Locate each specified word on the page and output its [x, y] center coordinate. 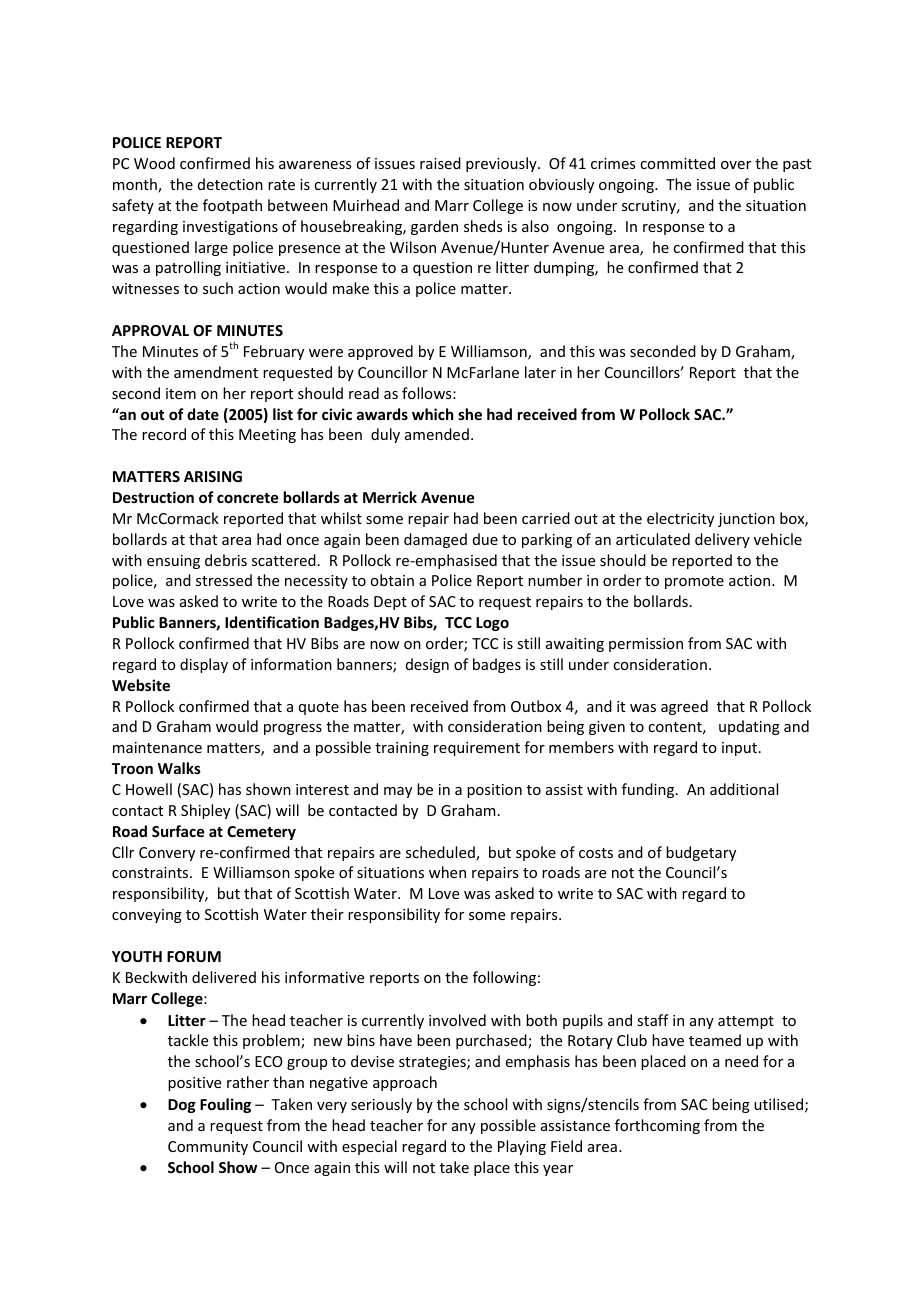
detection [230, 184]
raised [440, 163]
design [427, 665]
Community [208, 1148]
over [736, 165]
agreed [684, 707]
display [204, 665]
